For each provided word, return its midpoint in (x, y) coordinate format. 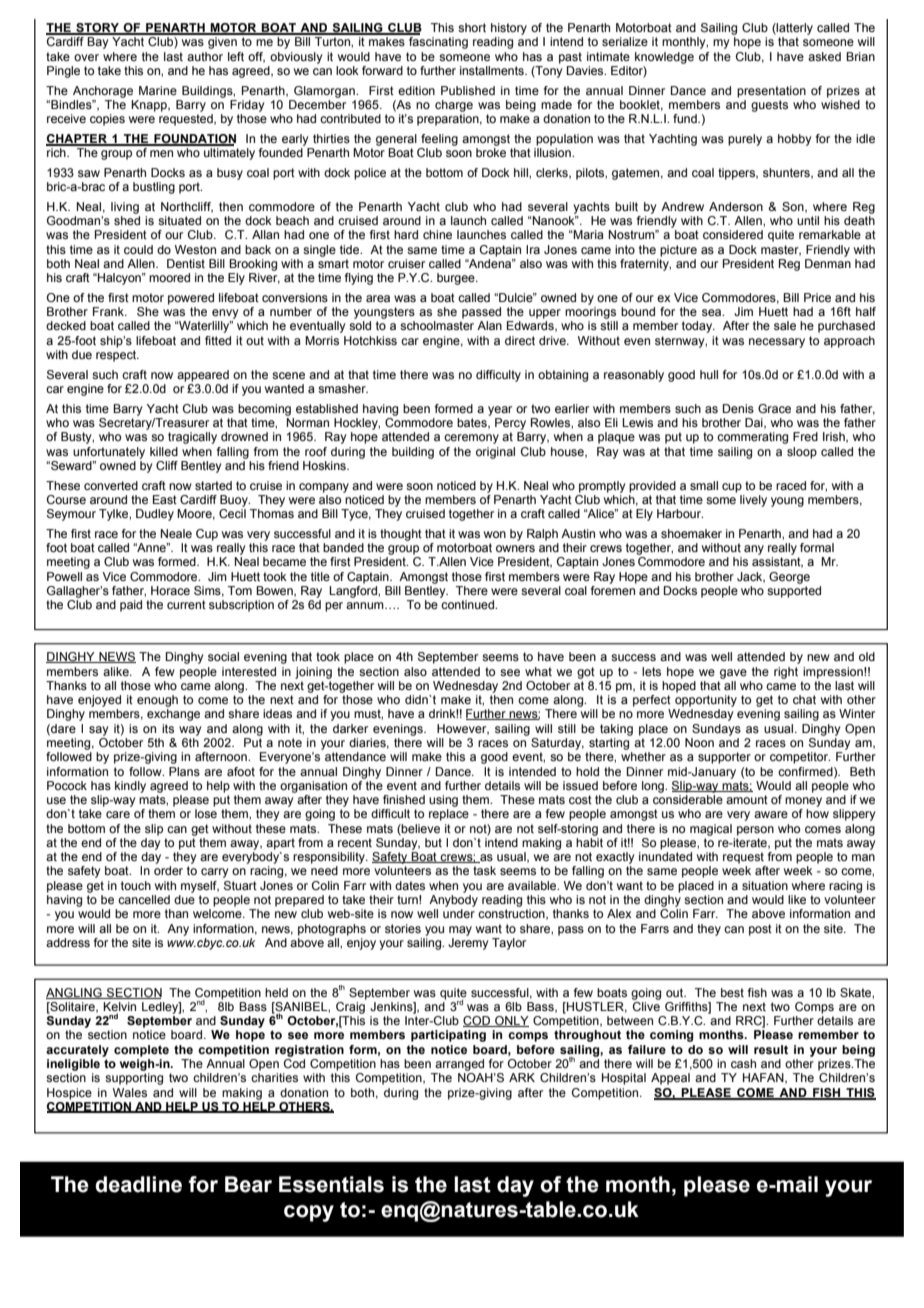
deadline (138, 1184)
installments (493, 70)
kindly (130, 787)
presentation (771, 92)
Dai (755, 423)
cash (743, 1063)
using (443, 801)
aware (771, 814)
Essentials (331, 1184)
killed (164, 451)
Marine (158, 90)
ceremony (471, 439)
